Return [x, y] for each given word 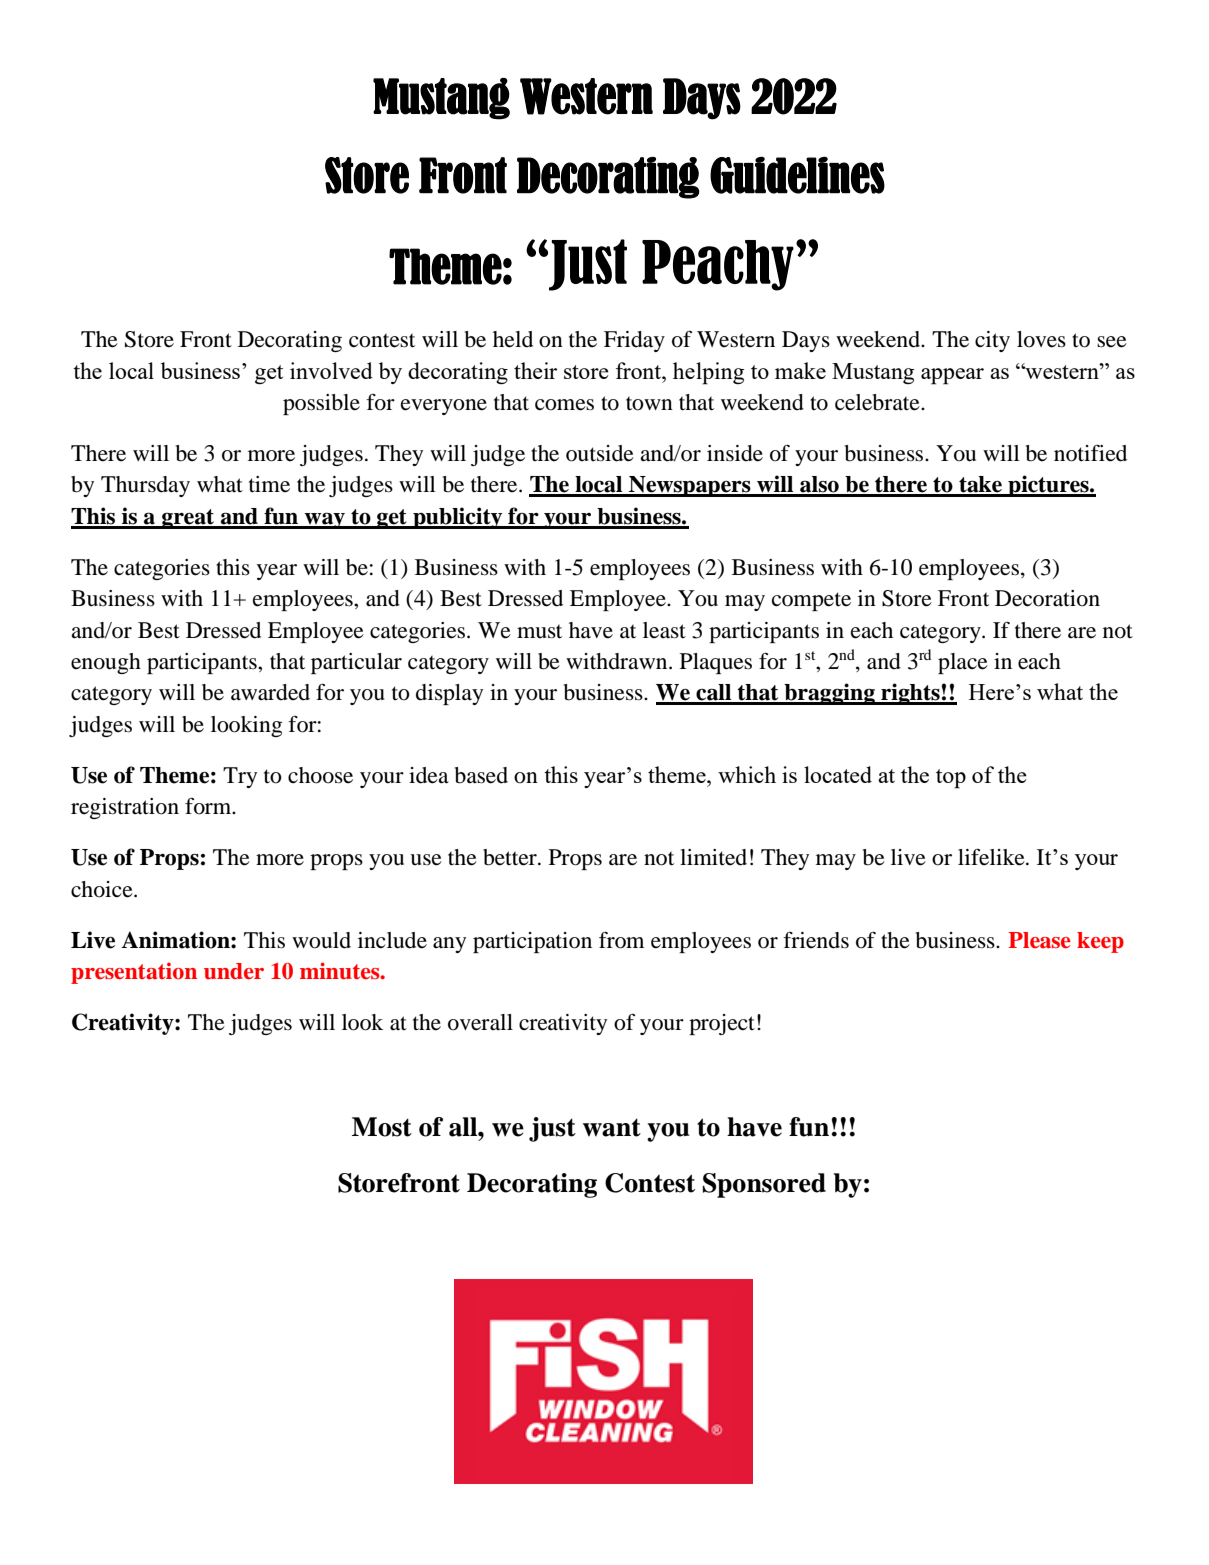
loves [1041, 339]
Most [382, 1127]
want [612, 1127]
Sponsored [764, 1185]
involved [331, 370]
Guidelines [797, 175]
